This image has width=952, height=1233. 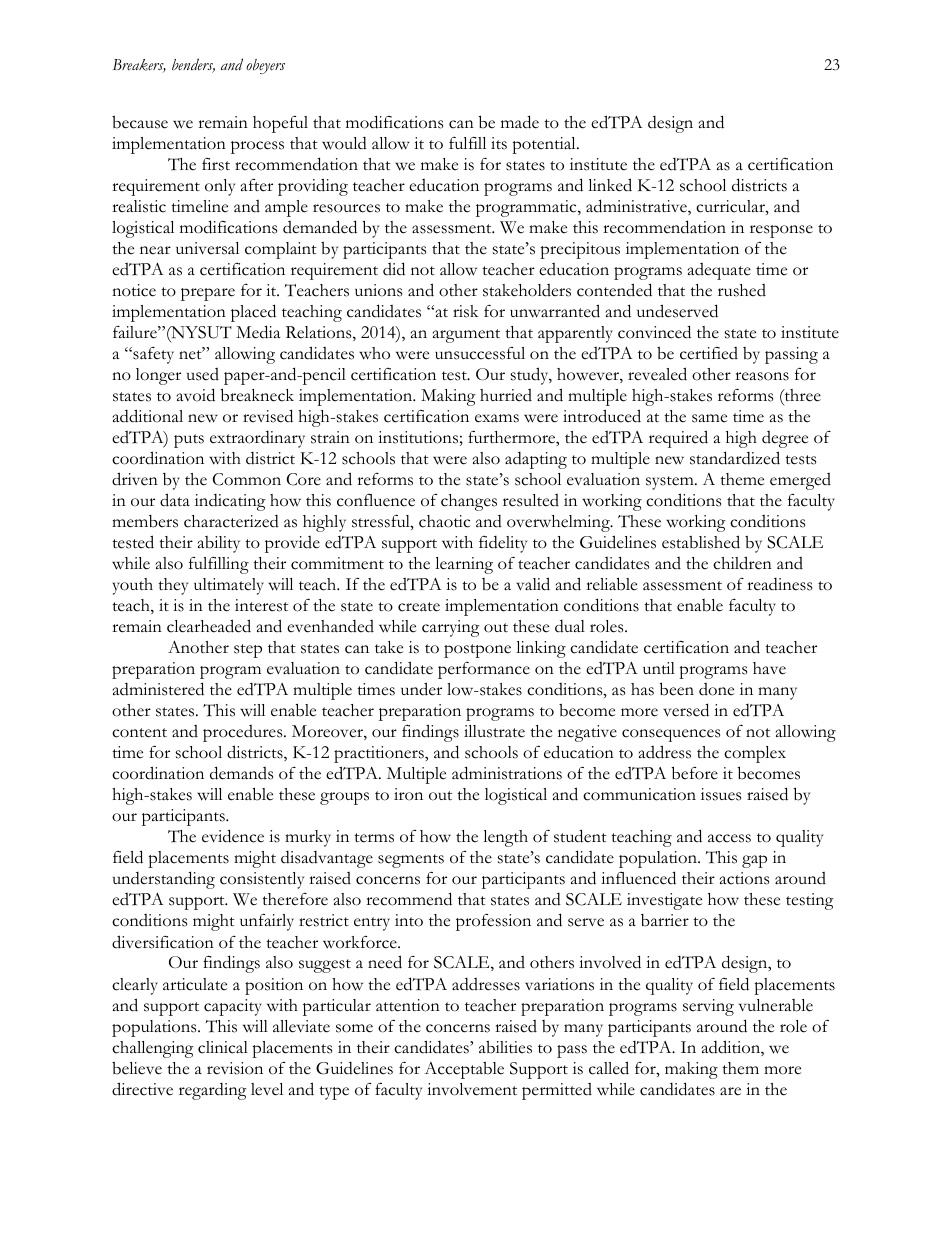 What do you see at coordinates (755, 754) in the image?
I see `complex` at bounding box center [755, 754].
